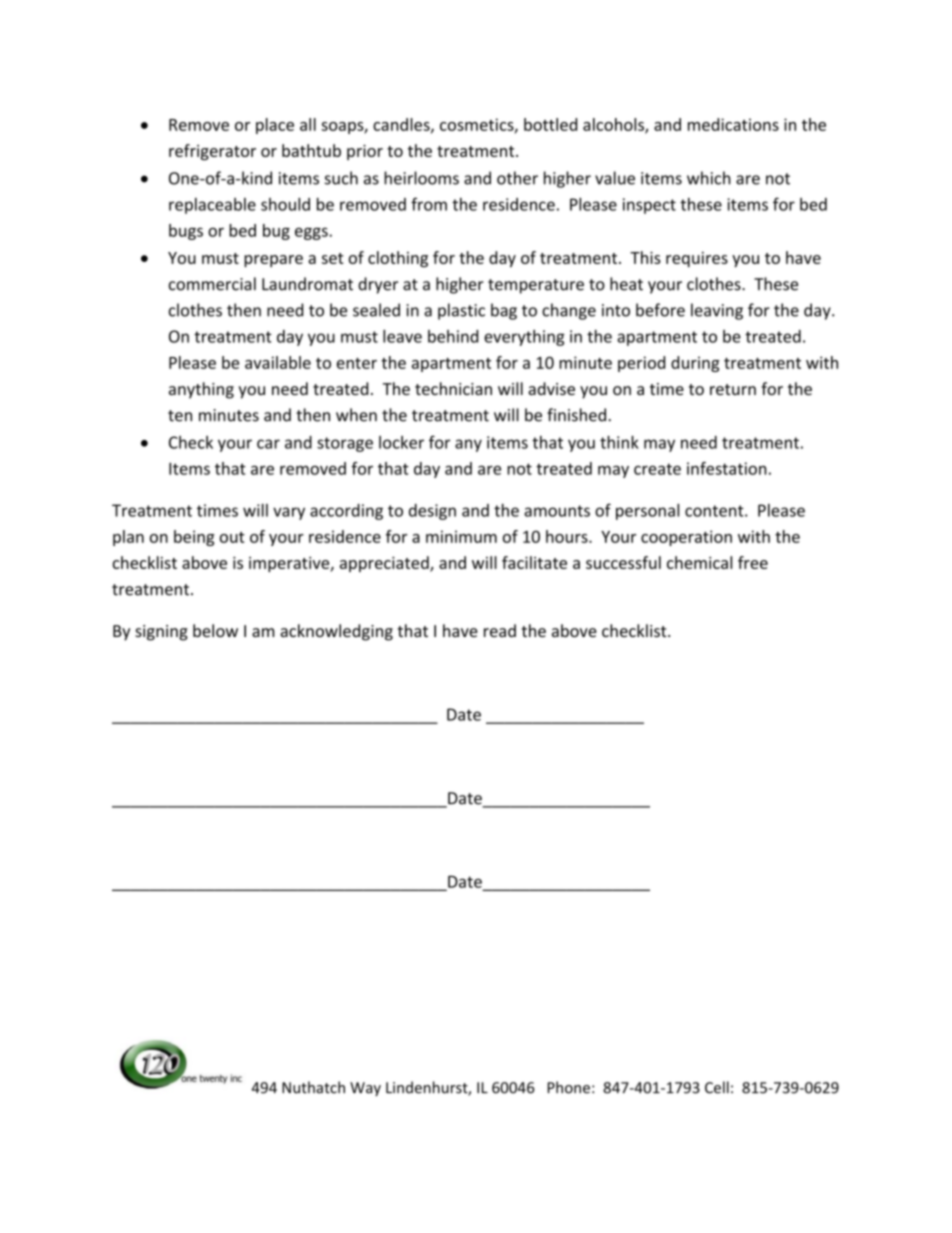 The width and height of the image is (952, 1233). Describe the element at coordinates (212, 152) in the image. I see `refrigerator` at that location.
